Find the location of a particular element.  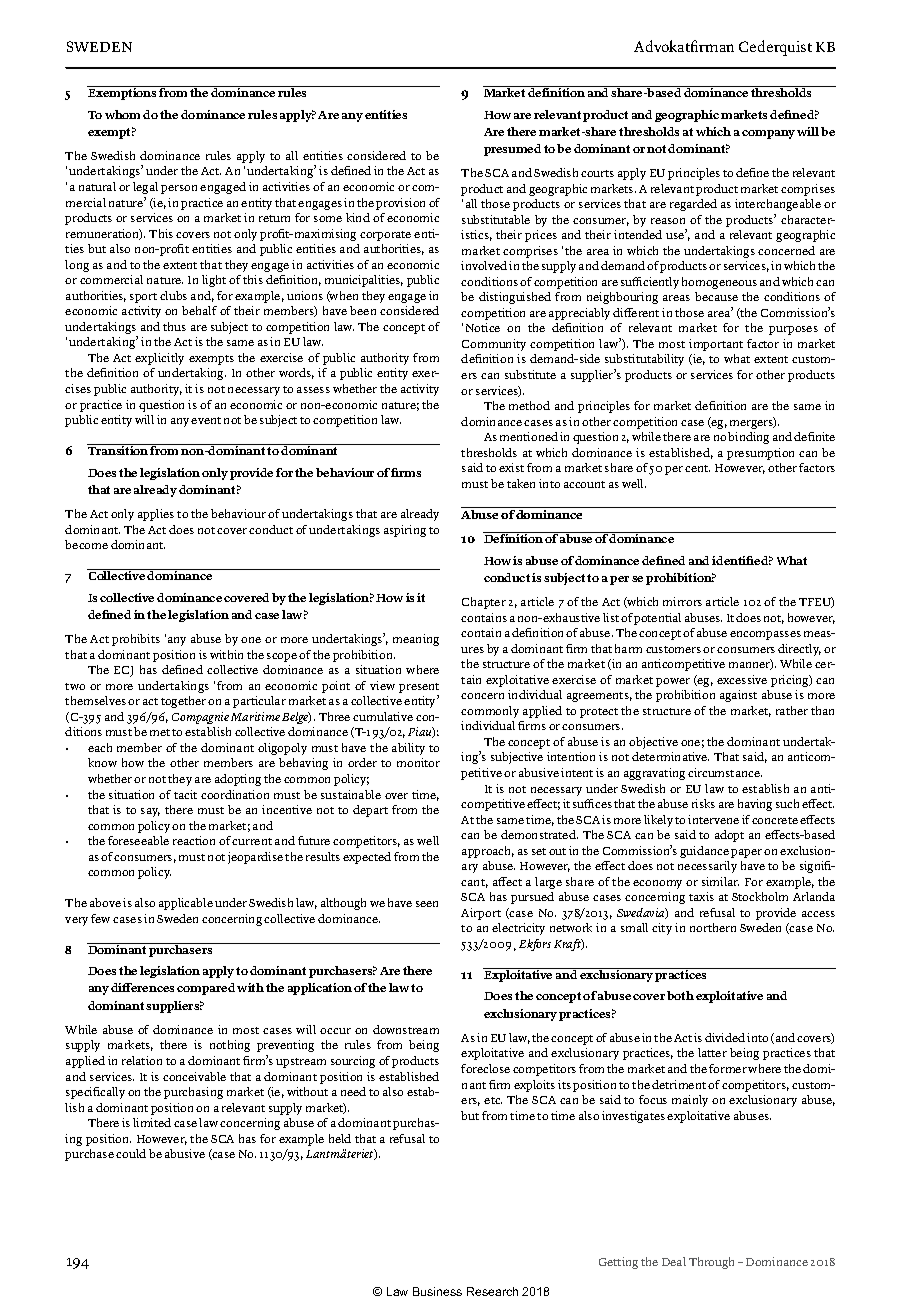

tacit is located at coordinates (185, 794).
